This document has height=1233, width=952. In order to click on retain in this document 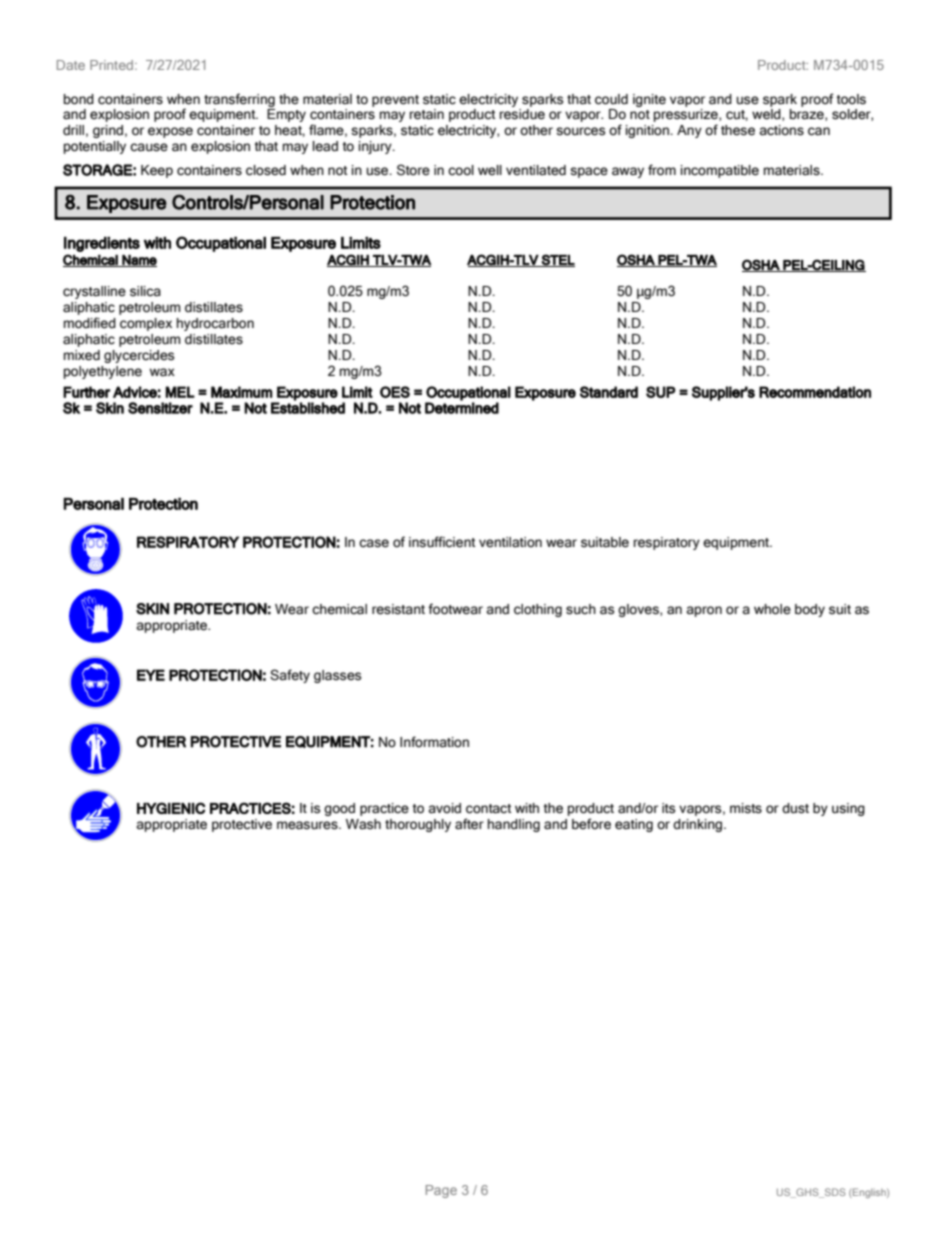, I will do `click(427, 114)`.
